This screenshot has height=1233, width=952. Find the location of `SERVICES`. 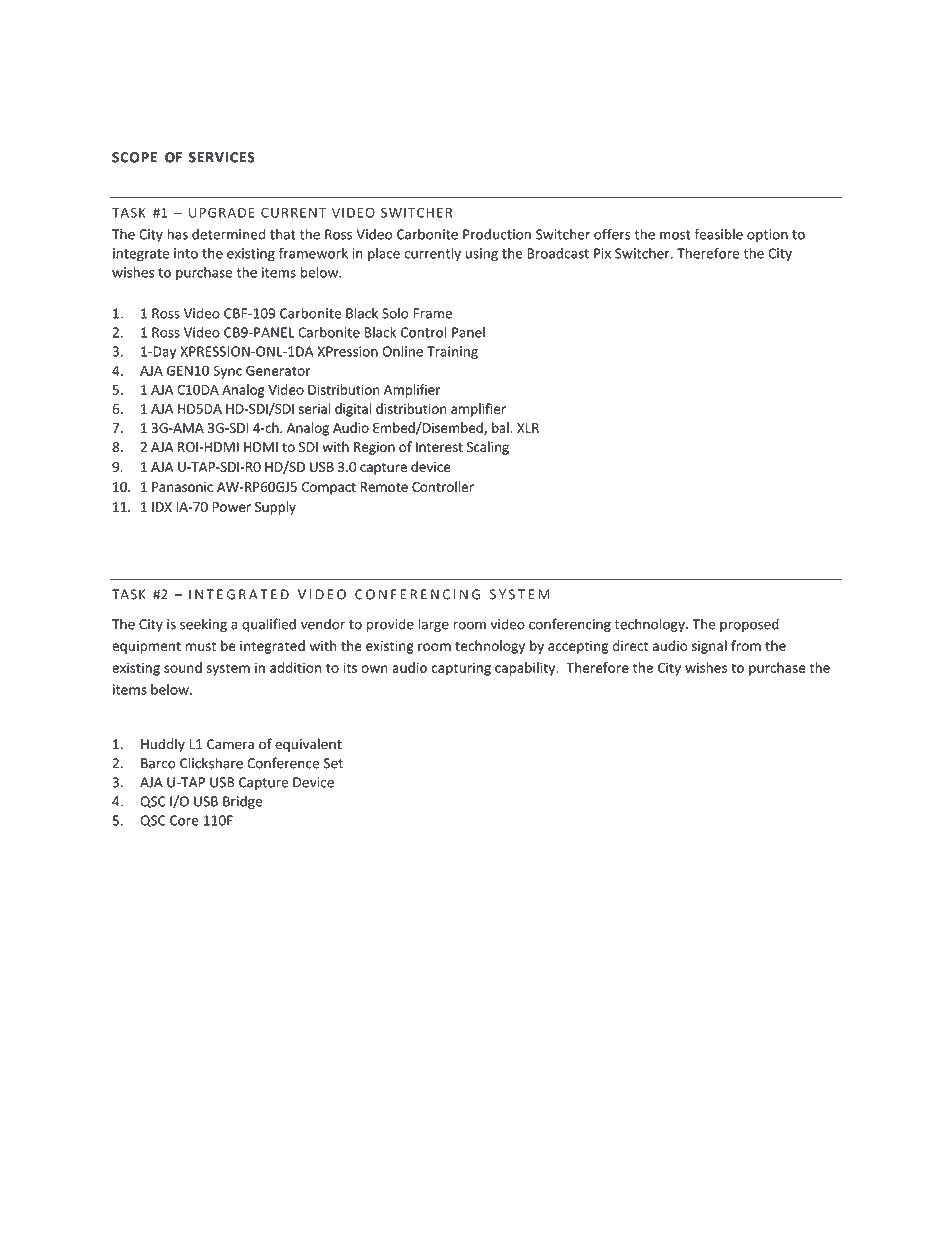

SERVICES is located at coordinates (222, 157).
